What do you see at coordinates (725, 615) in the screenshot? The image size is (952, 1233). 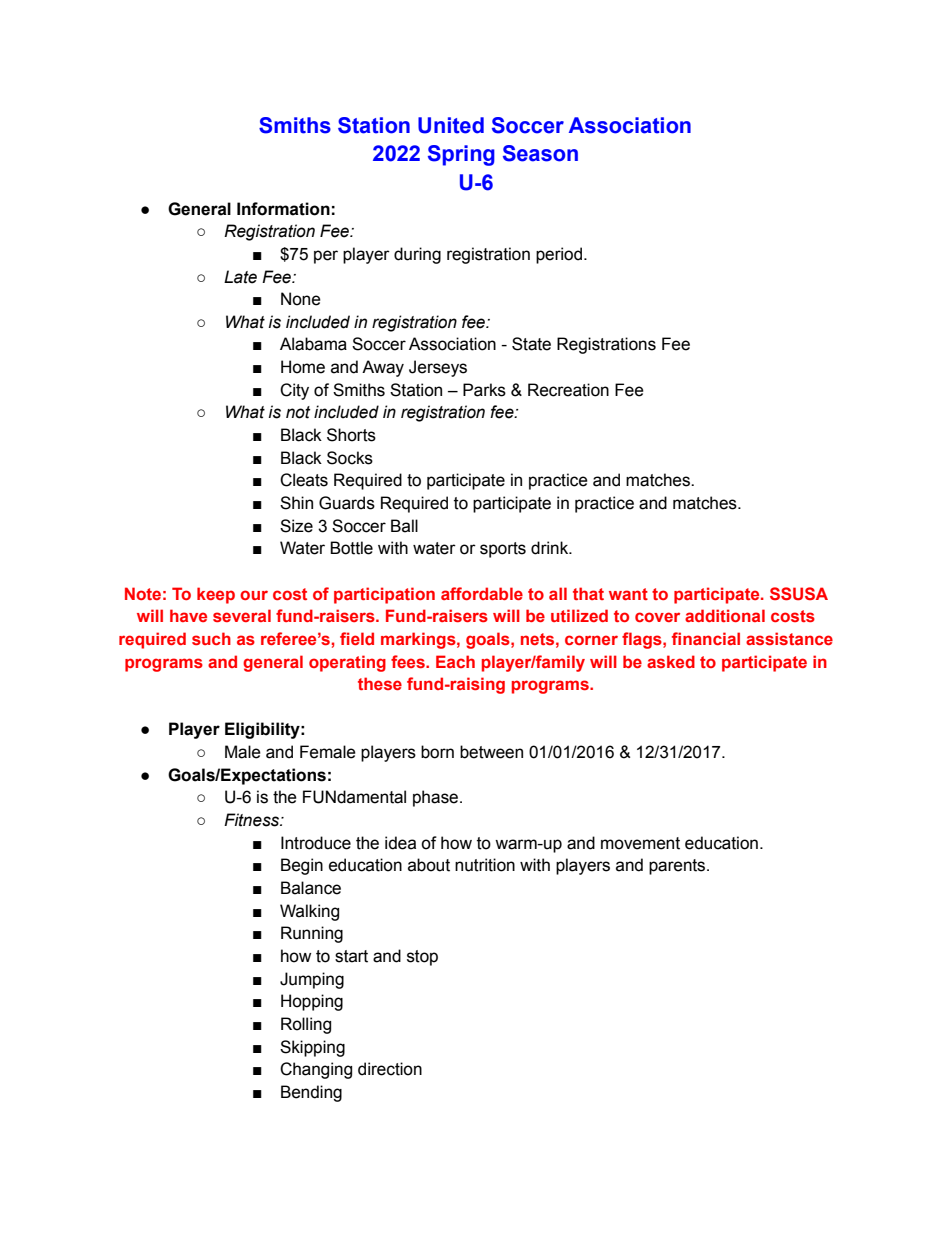 I see `additional` at bounding box center [725, 615].
